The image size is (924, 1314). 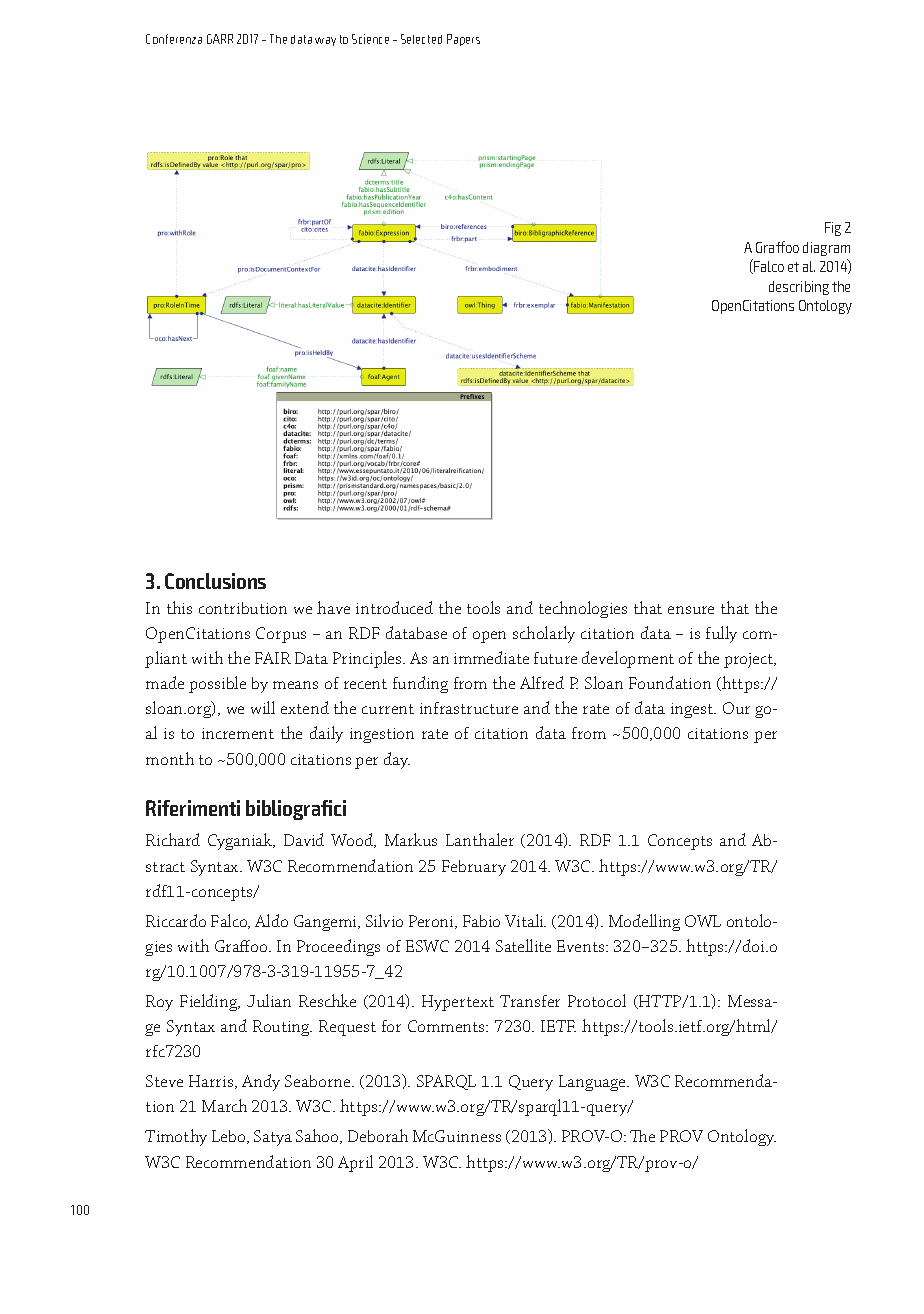 I want to click on David, so click(x=304, y=839).
